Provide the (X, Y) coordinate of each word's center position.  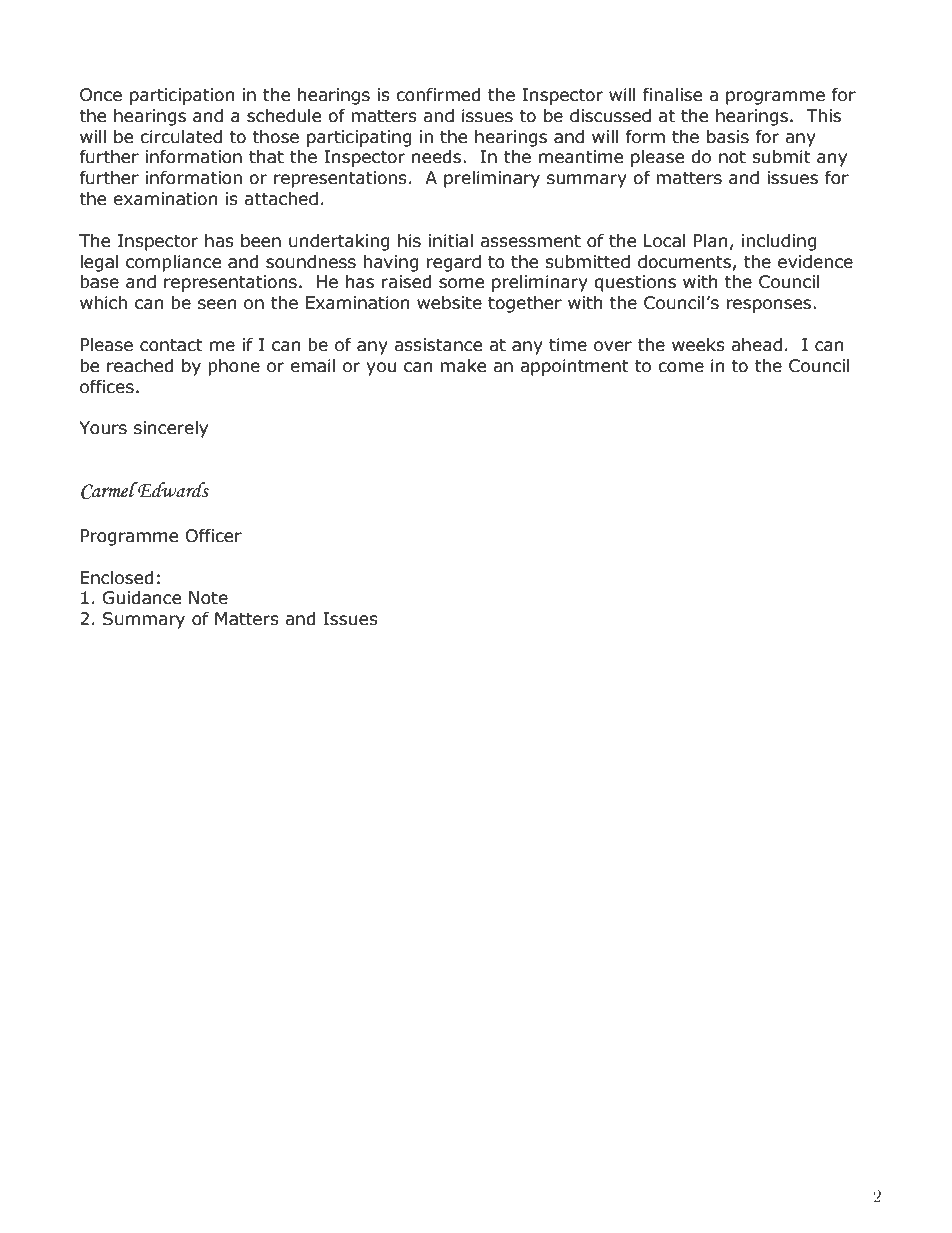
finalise (672, 95)
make (463, 366)
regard (453, 263)
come (681, 367)
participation (182, 96)
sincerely (171, 429)
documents (684, 262)
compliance (173, 263)
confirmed (438, 95)
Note (208, 598)
